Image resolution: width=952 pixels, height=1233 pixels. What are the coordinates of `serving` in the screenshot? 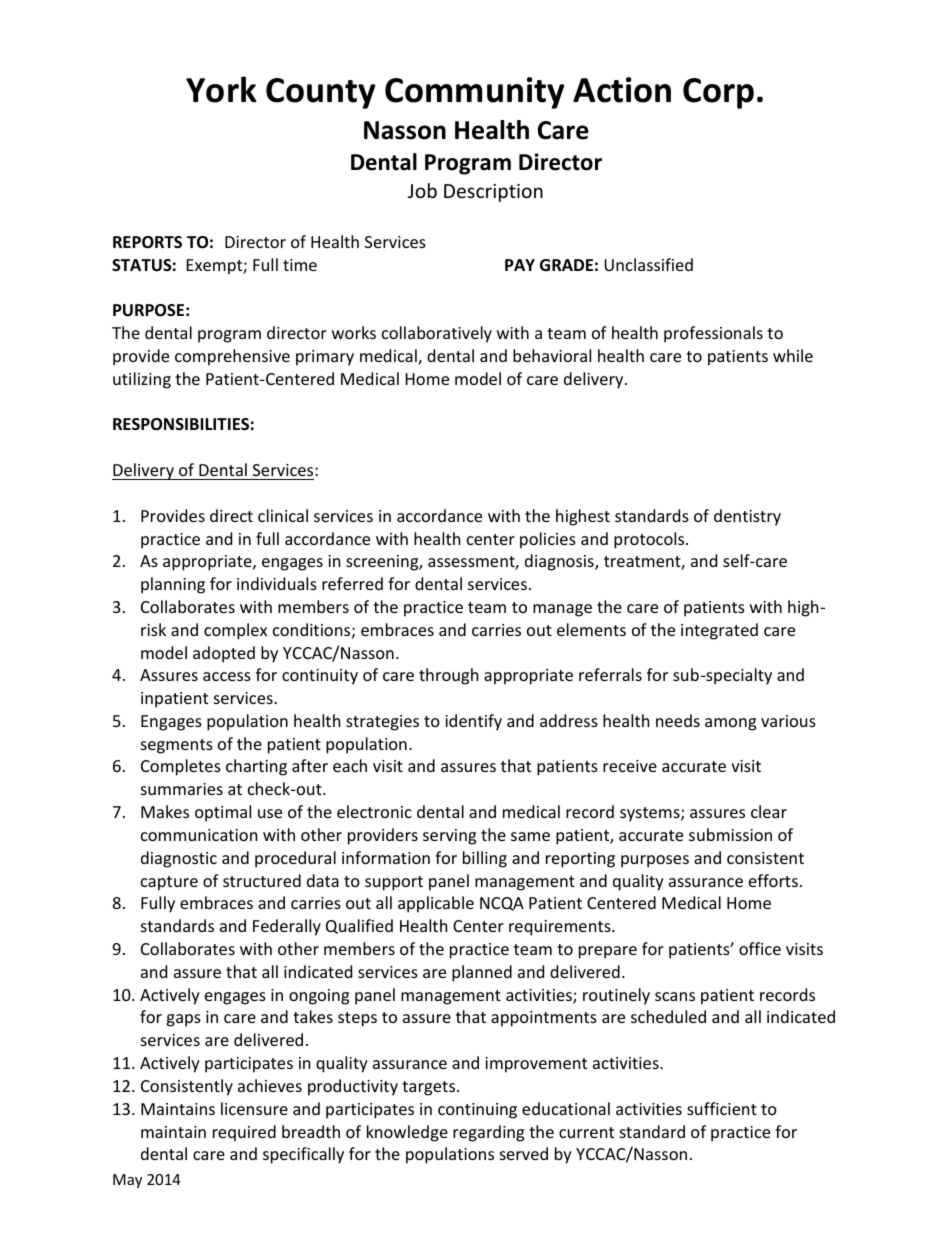 It's located at (449, 837).
